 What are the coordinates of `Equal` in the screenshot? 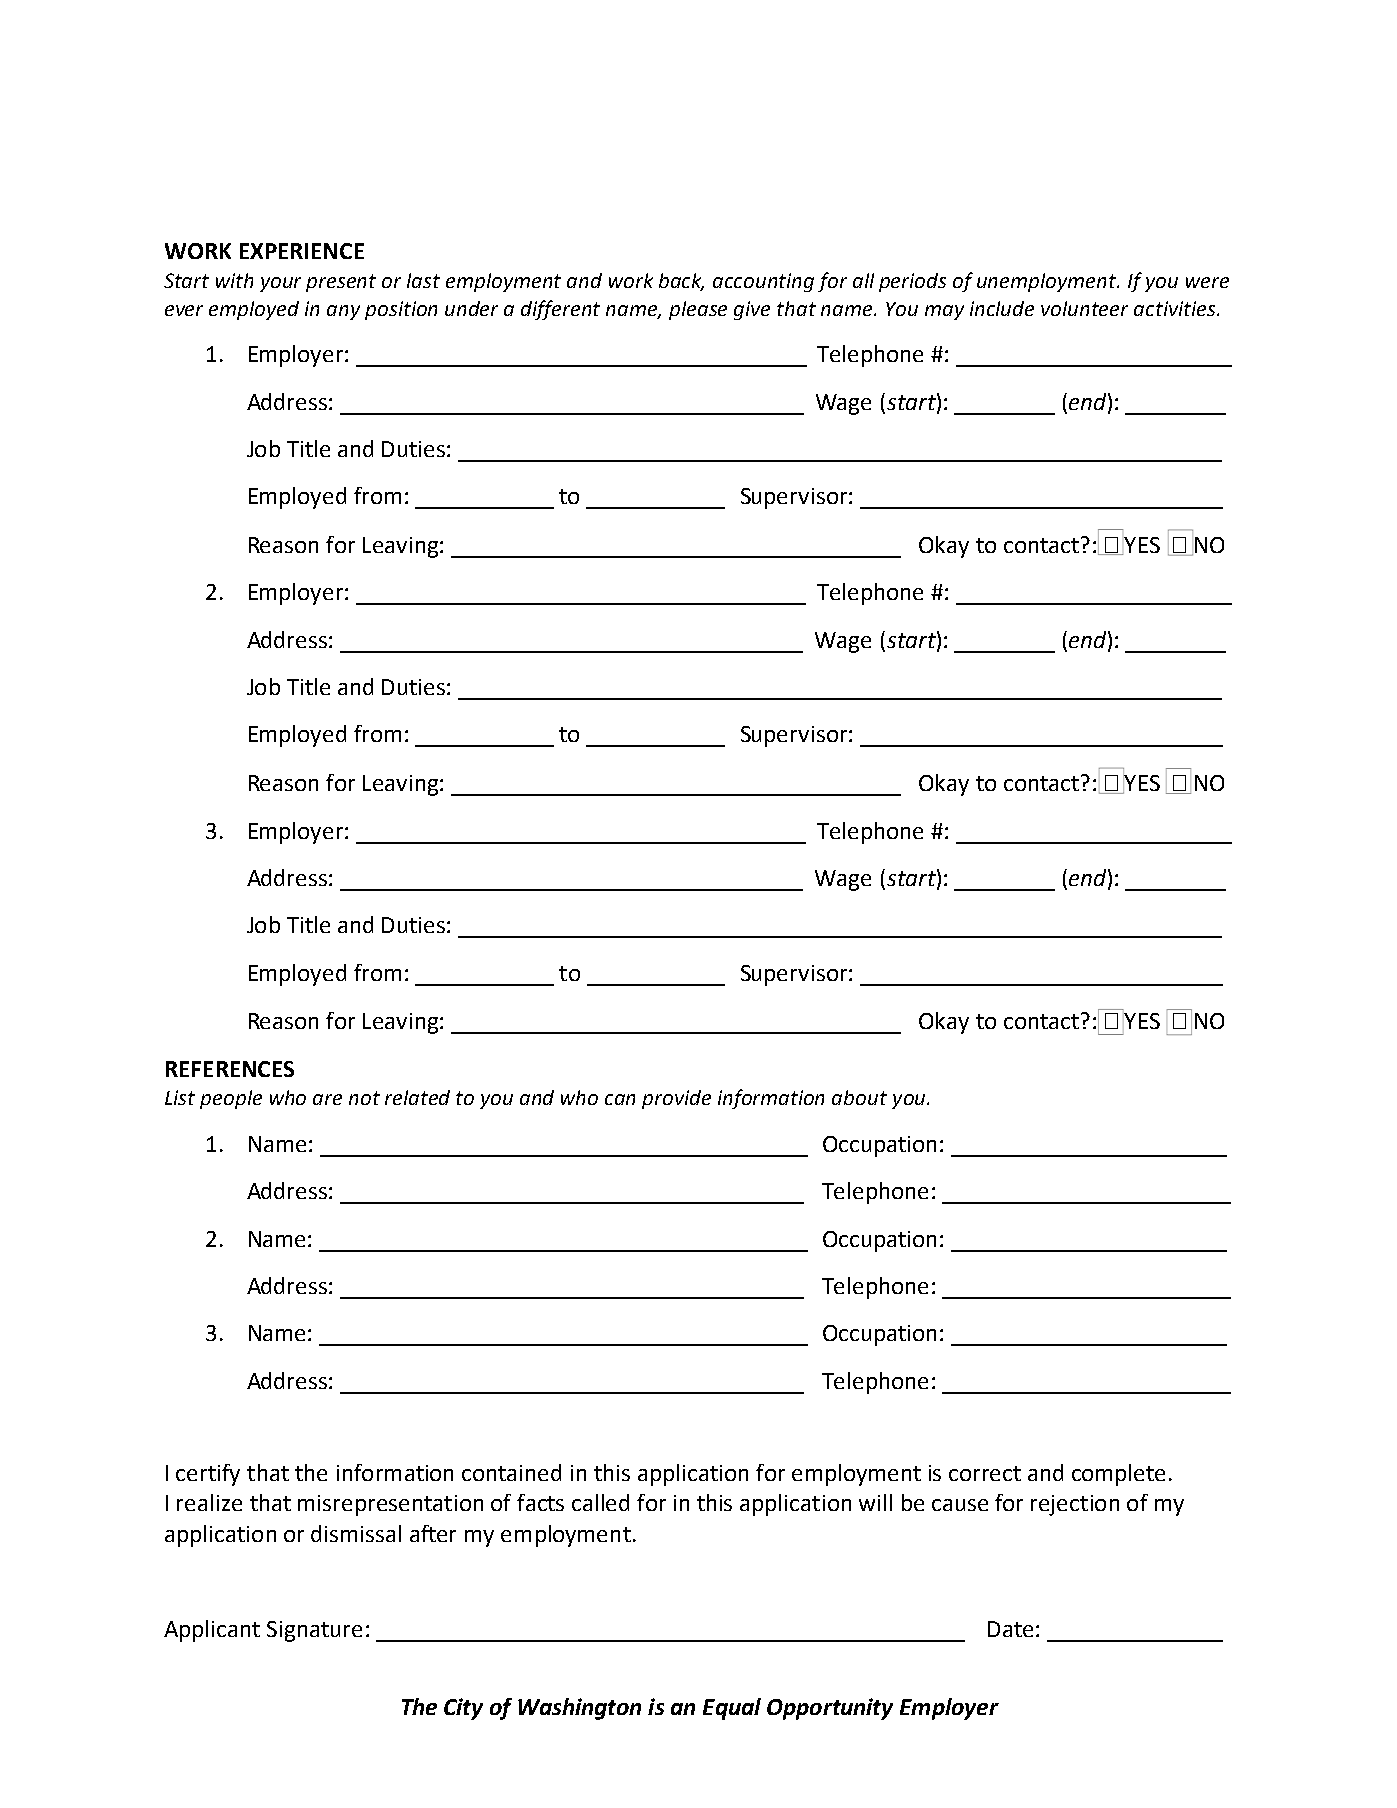 It's located at (732, 1709).
